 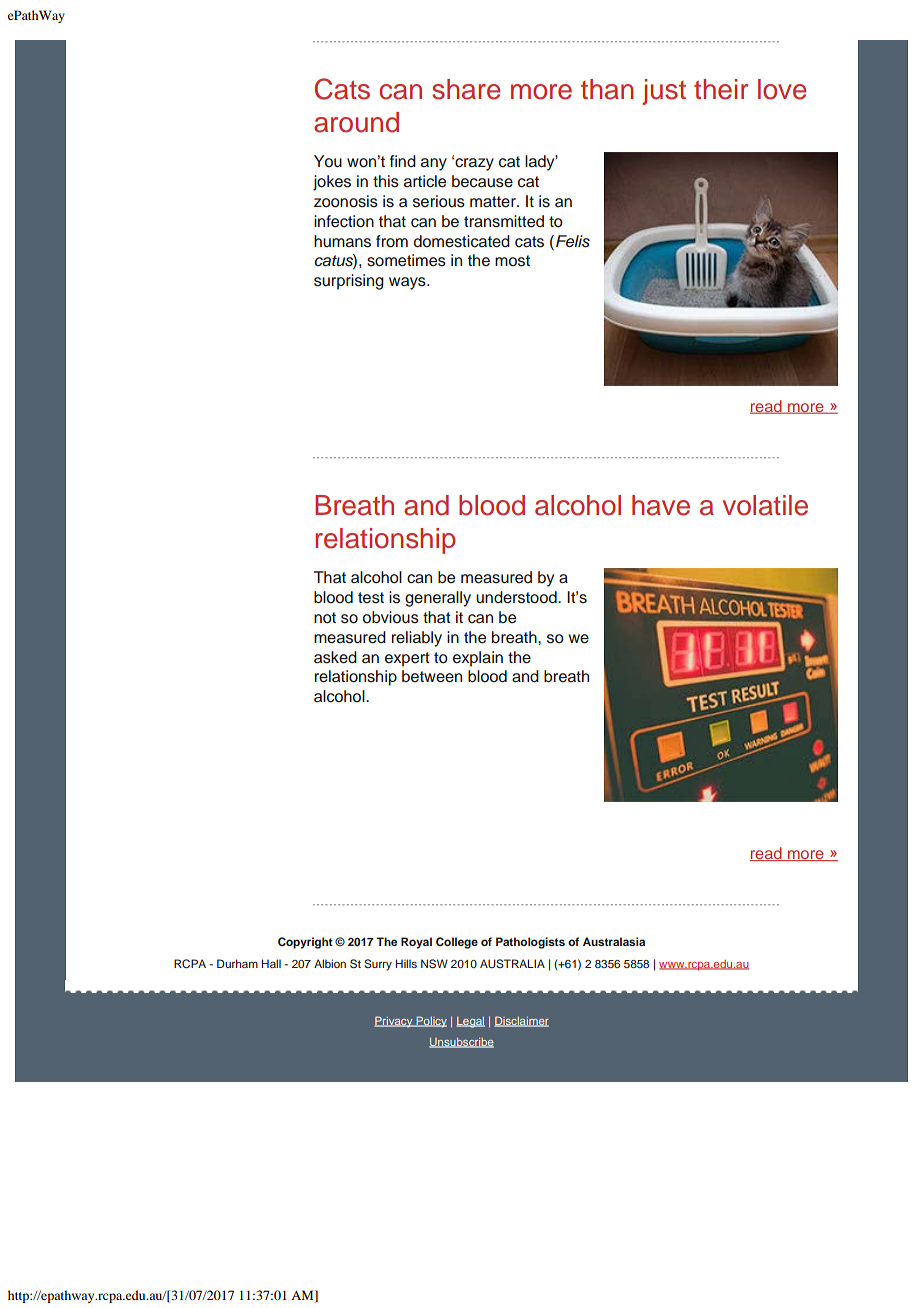 What do you see at coordinates (721, 89) in the page?
I see `their` at bounding box center [721, 89].
